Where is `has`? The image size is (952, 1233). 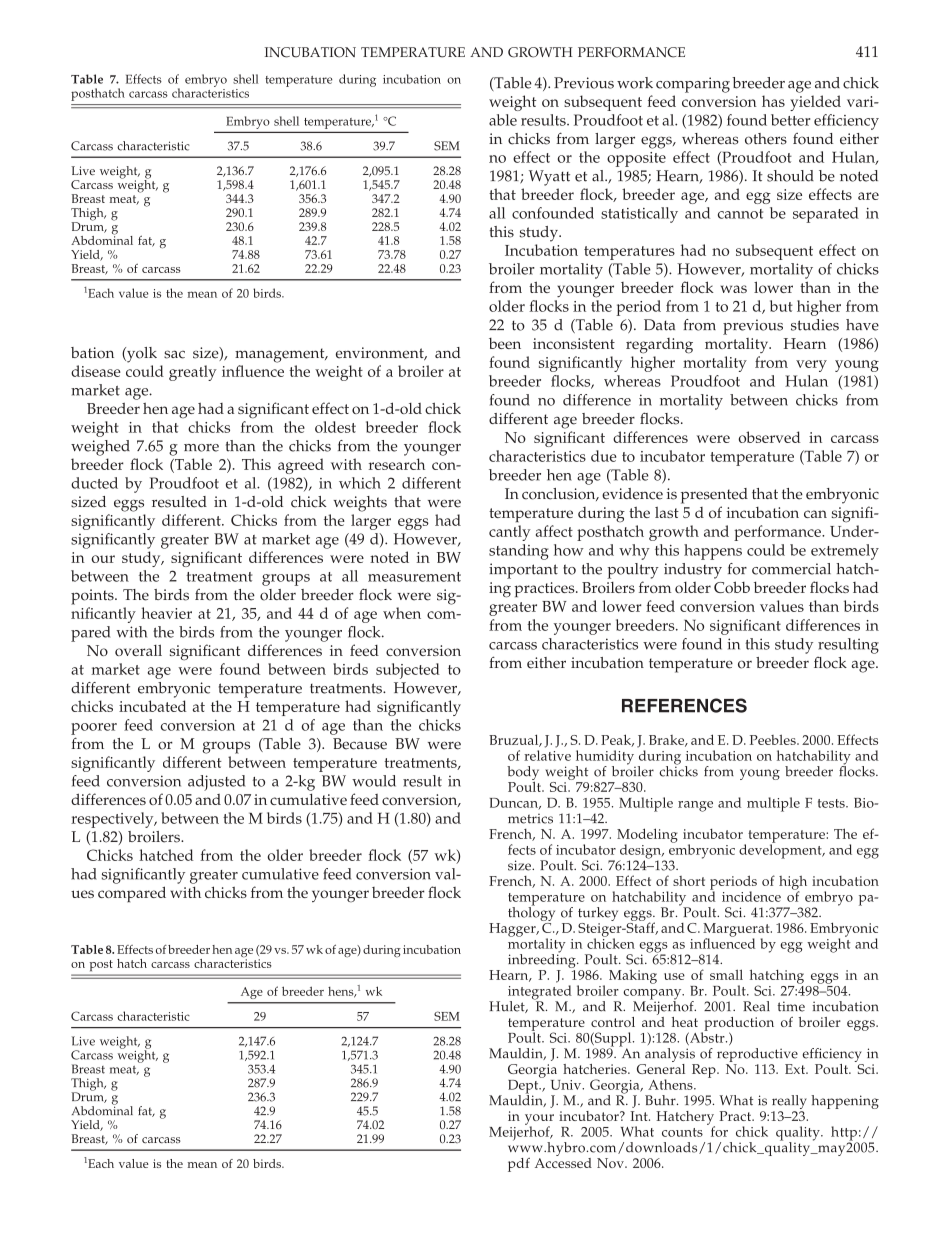 has is located at coordinates (773, 101).
